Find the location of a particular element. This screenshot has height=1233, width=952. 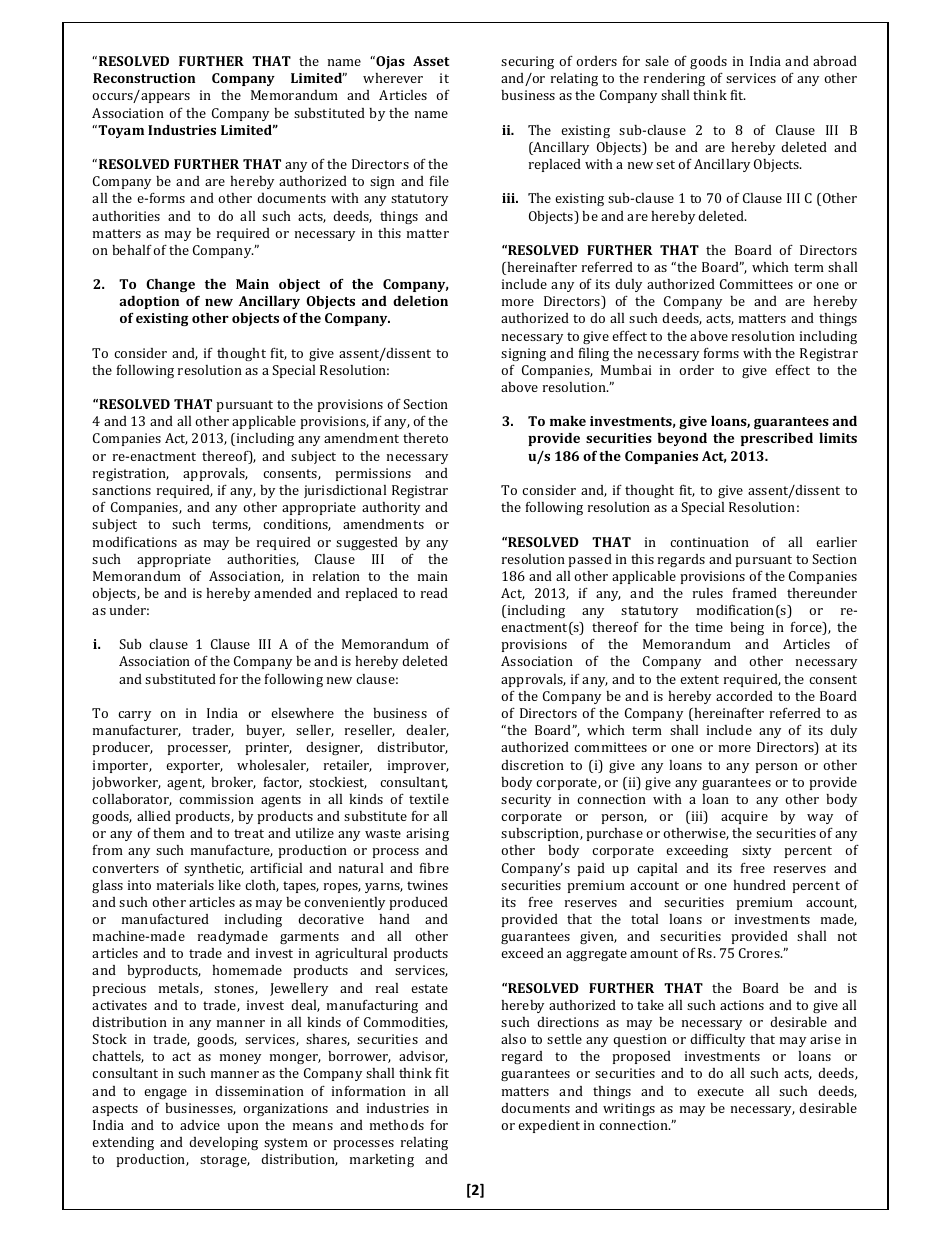

Reconstruction is located at coordinates (144, 78).
